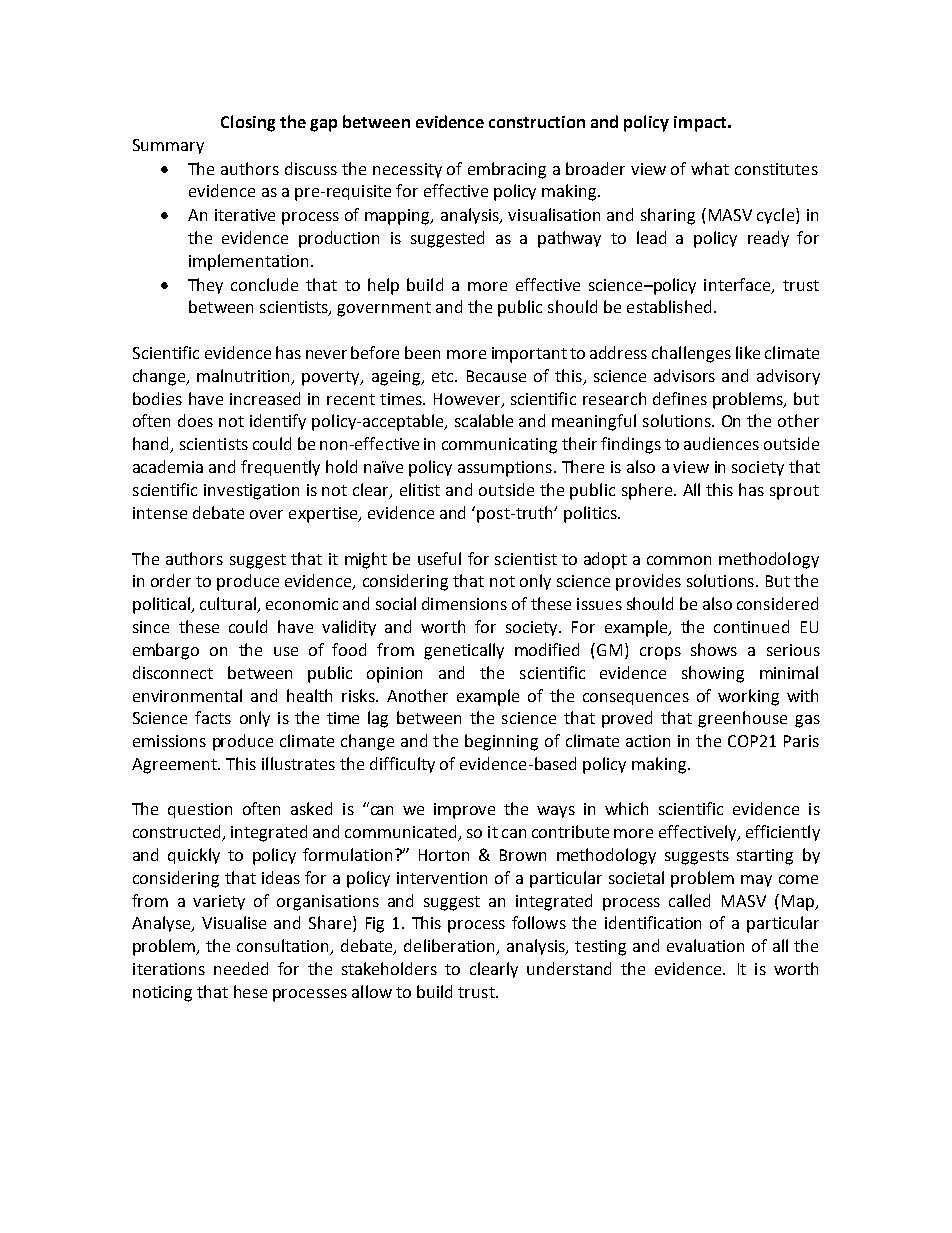  Describe the element at coordinates (213, 717) in the screenshot. I see `facts` at that location.
